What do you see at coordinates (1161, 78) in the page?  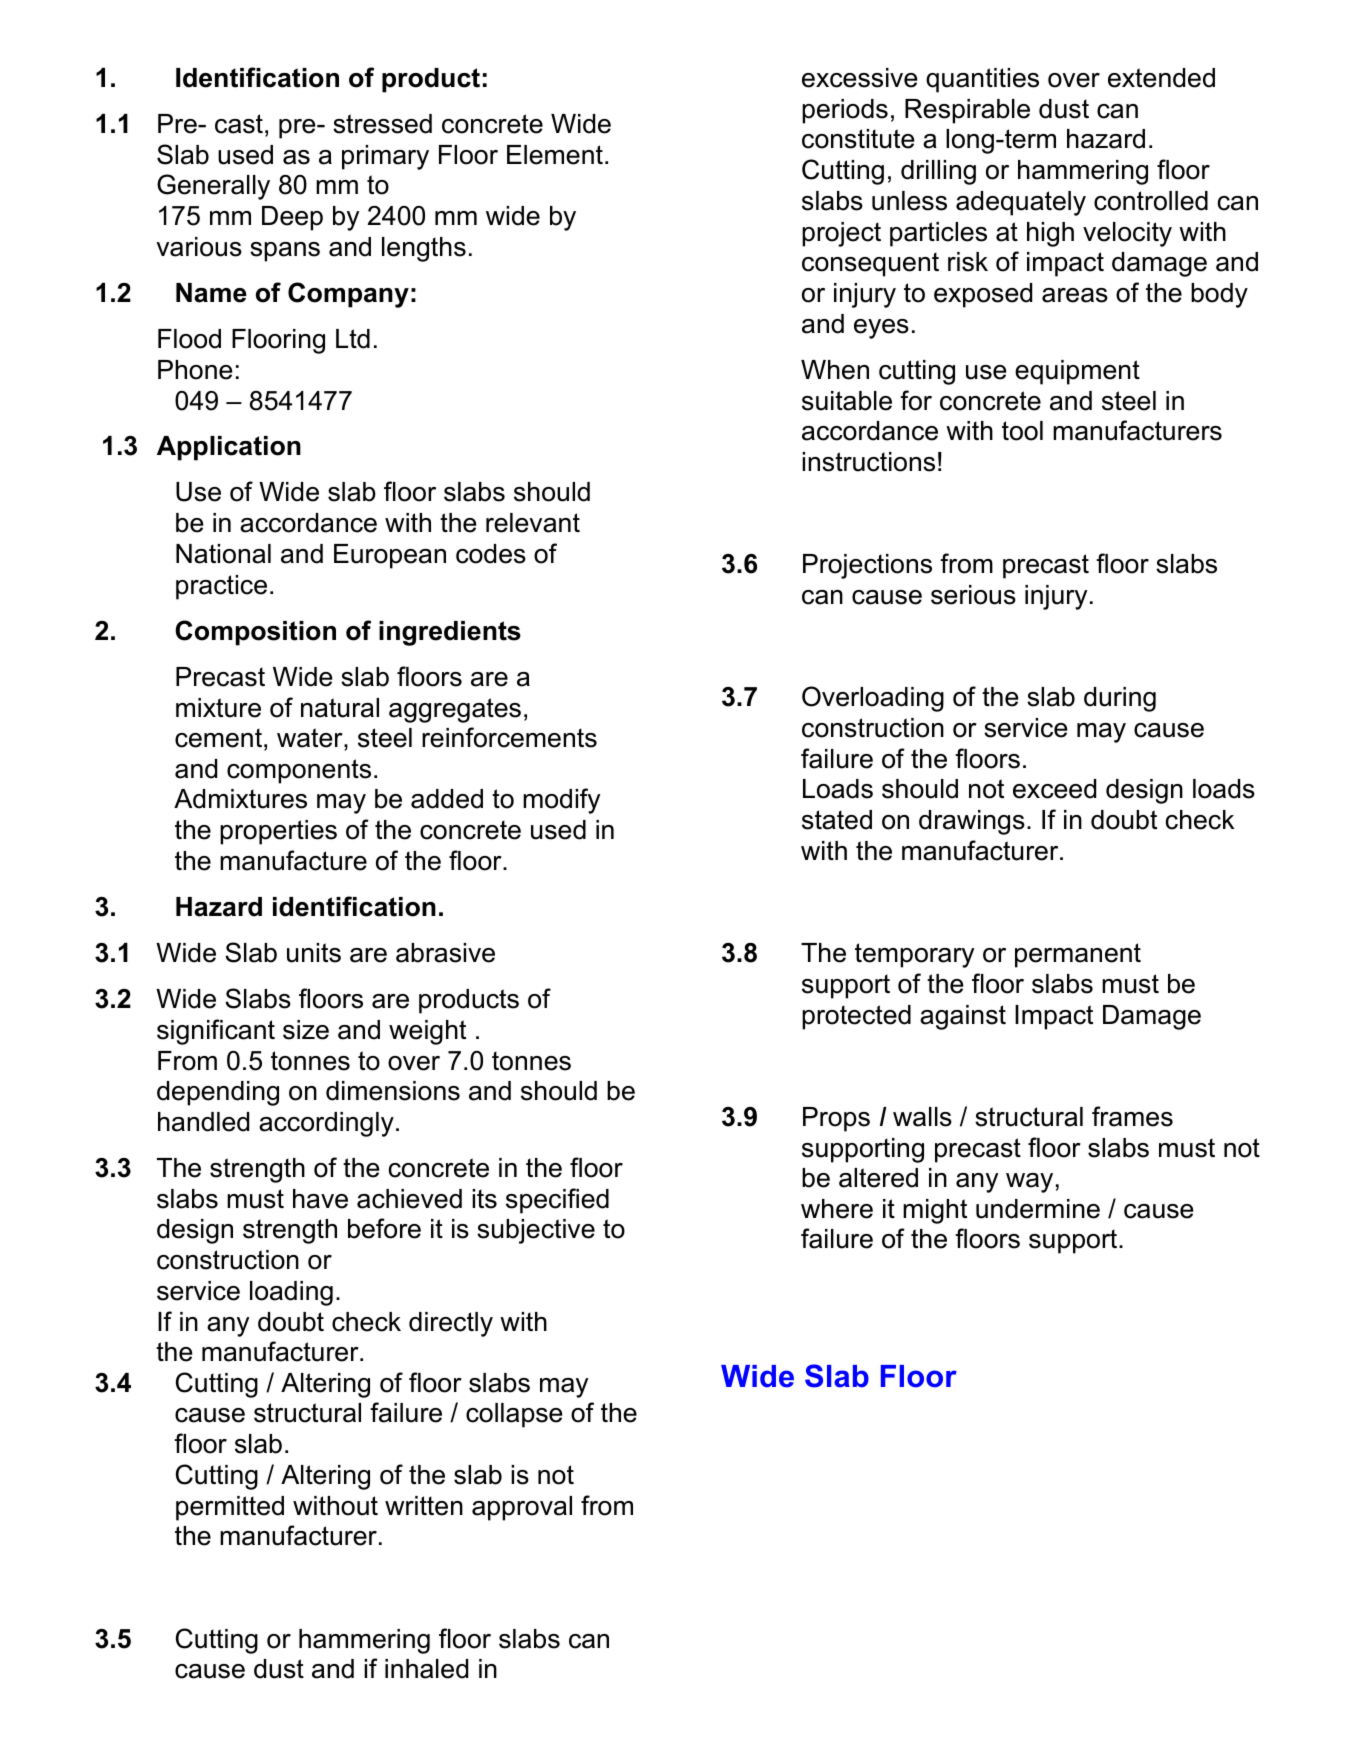 I see `extended` at bounding box center [1161, 78].
